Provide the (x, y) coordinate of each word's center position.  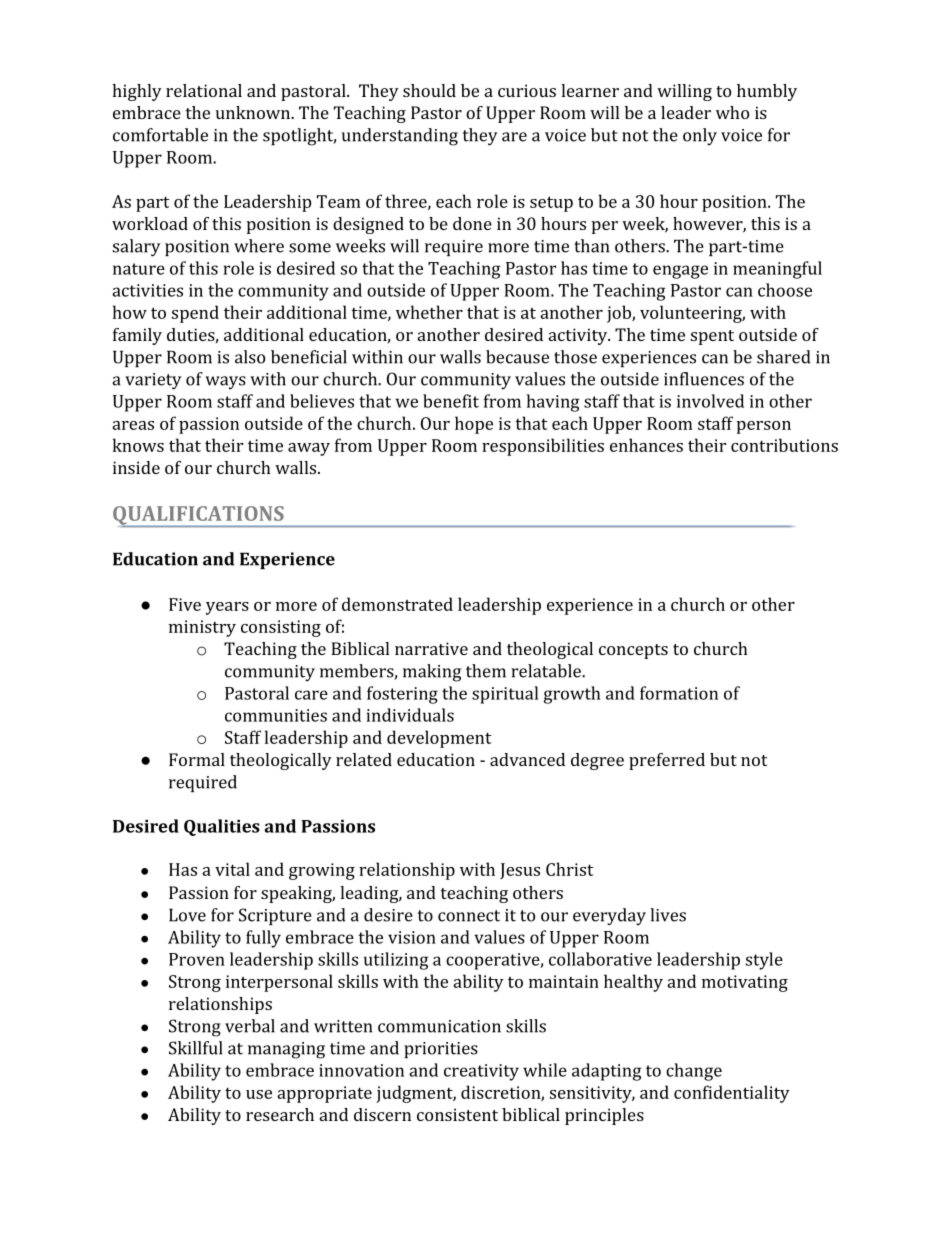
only (700, 137)
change (694, 1072)
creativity (481, 1072)
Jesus (520, 871)
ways (225, 383)
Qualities (222, 827)
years (227, 608)
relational (204, 90)
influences (704, 379)
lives (668, 915)
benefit (451, 401)
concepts (633, 651)
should (429, 90)
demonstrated (397, 604)
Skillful (195, 1048)
